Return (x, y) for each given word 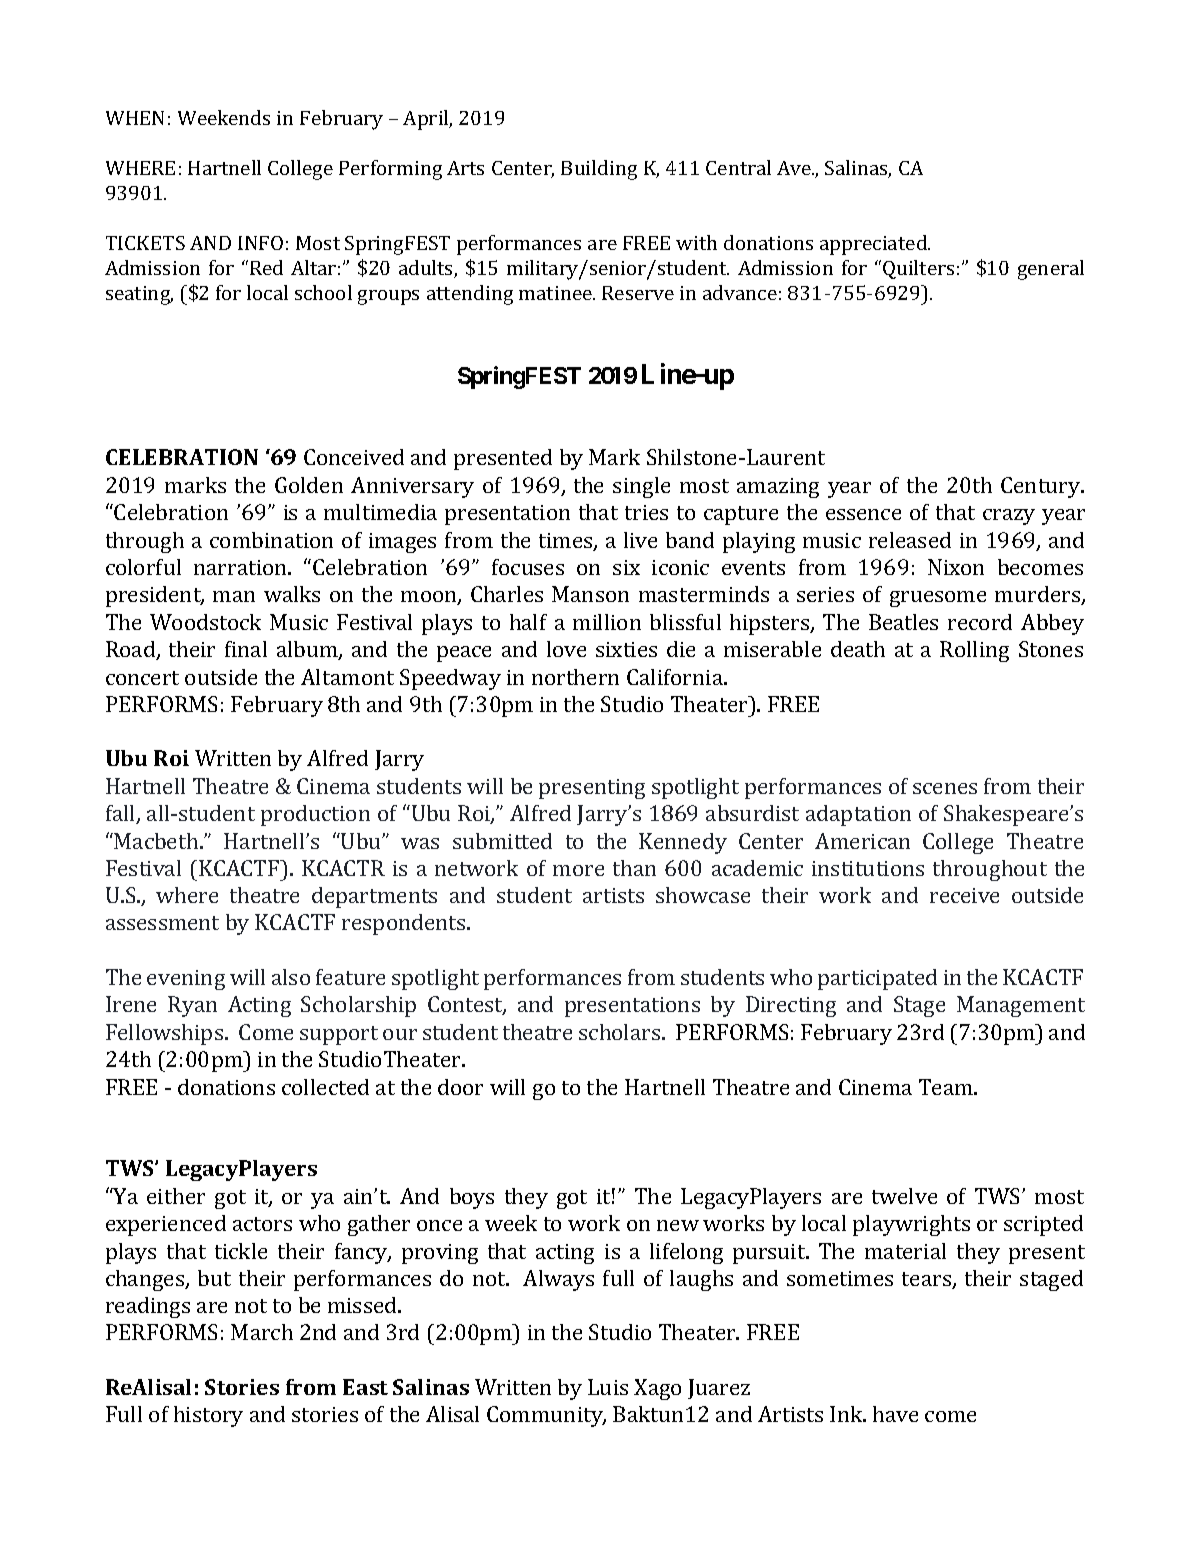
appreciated (875, 245)
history (208, 1416)
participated (877, 979)
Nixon (956, 567)
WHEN (135, 118)
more (578, 870)
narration (241, 567)
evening (186, 980)
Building (599, 170)
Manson (590, 594)
